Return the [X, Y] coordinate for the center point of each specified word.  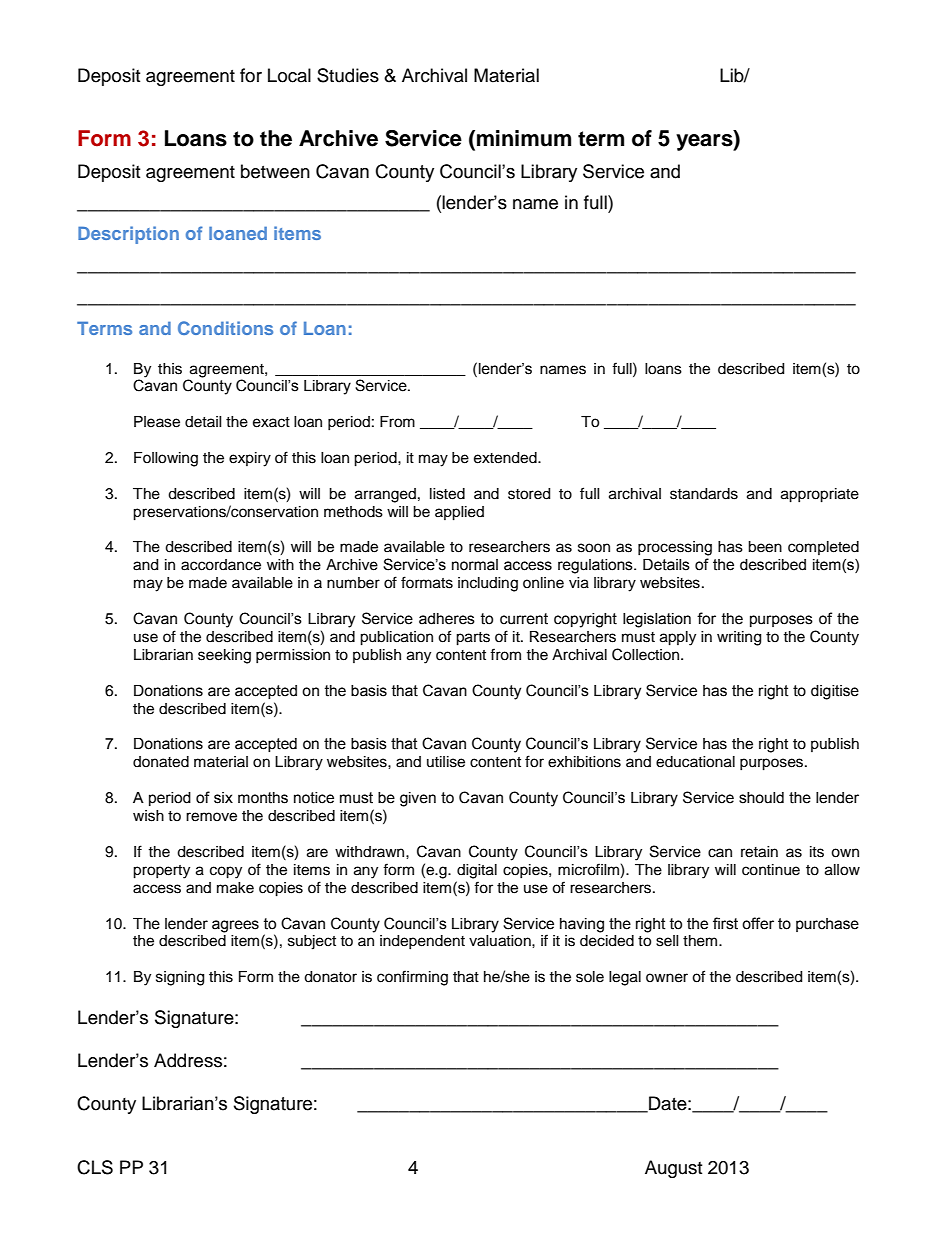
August [673, 1169]
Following [166, 459]
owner [667, 978]
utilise [446, 762]
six [223, 798]
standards [704, 494]
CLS [95, 1167]
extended [506, 458]
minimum [524, 138]
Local [289, 75]
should [761, 798]
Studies [348, 75]
